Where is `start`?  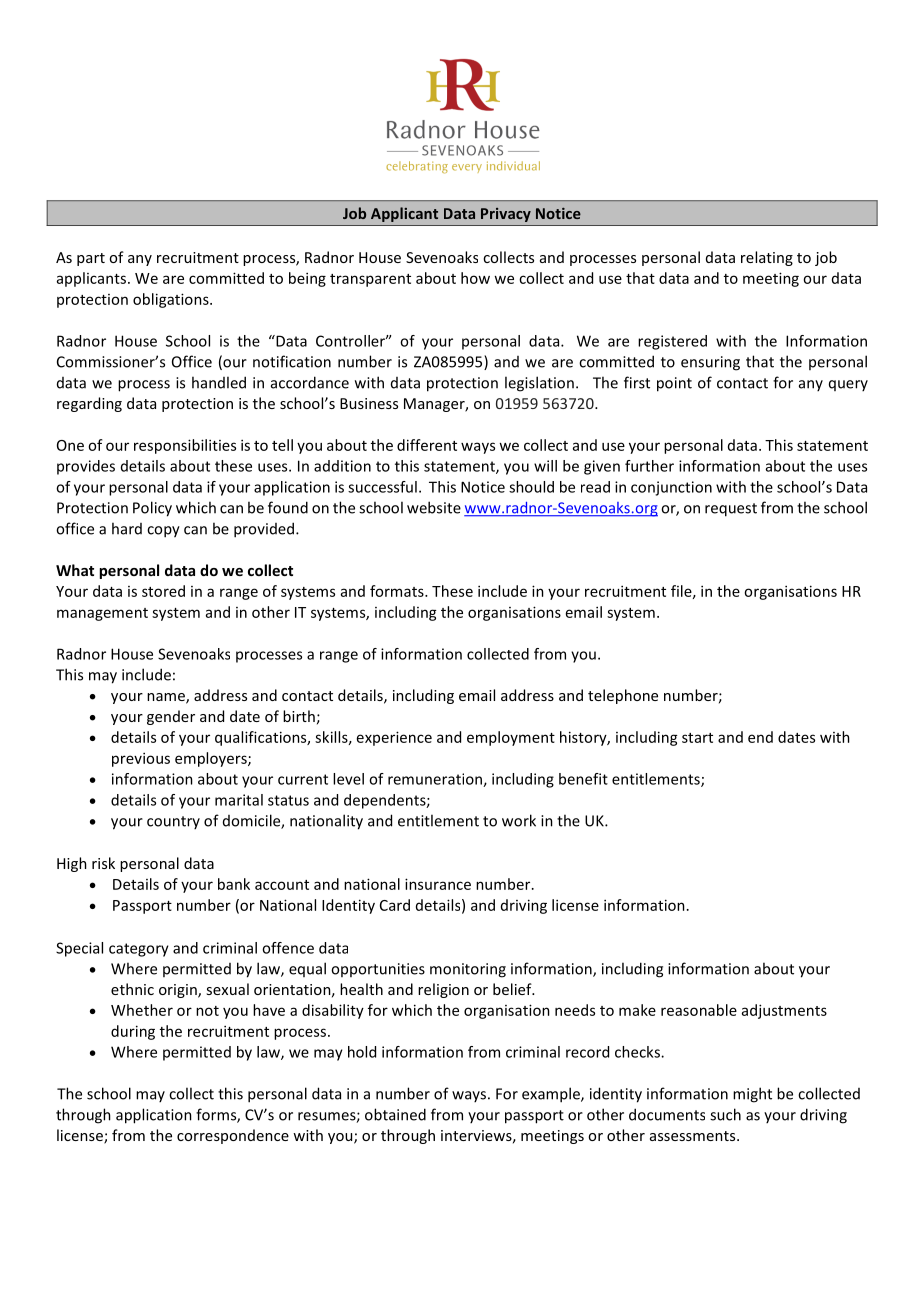 start is located at coordinates (697, 738).
